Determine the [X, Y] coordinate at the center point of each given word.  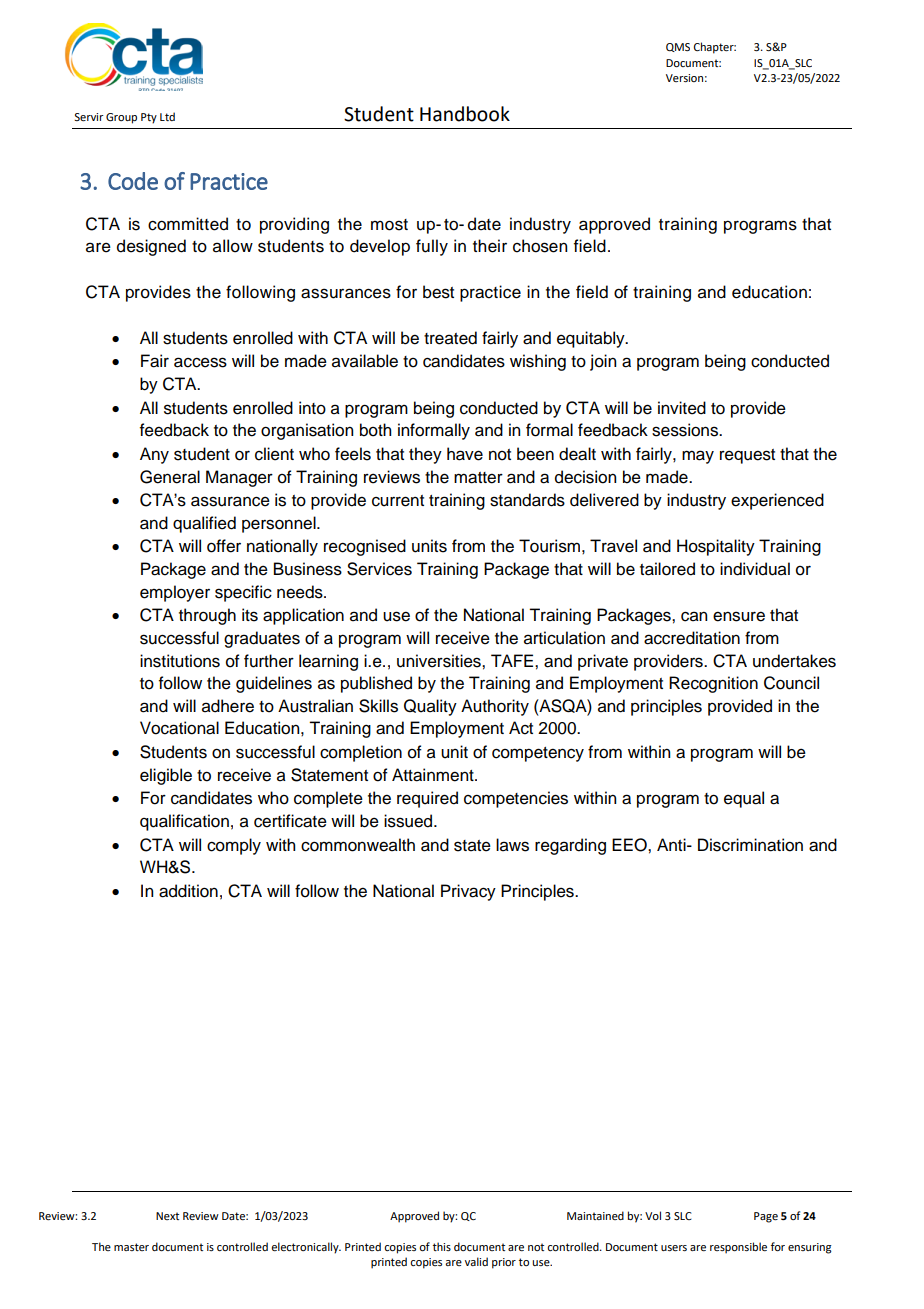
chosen [540, 246]
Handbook [465, 114]
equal [744, 799]
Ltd [167, 116]
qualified [204, 524]
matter [478, 478]
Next [167, 1216]
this [442, 1246]
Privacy [468, 892]
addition [188, 891]
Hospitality [716, 547]
